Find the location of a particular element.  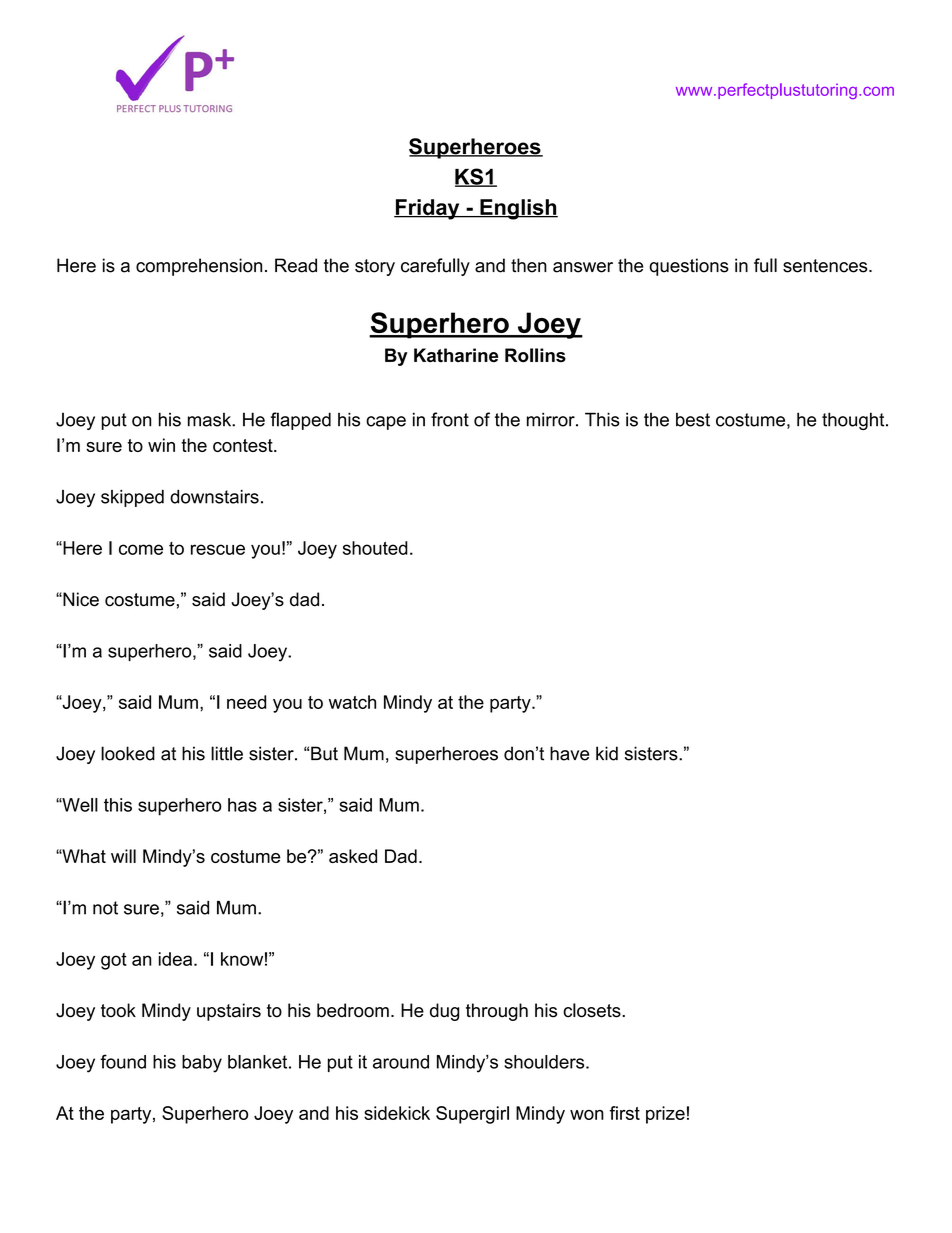

watch is located at coordinates (352, 702).
